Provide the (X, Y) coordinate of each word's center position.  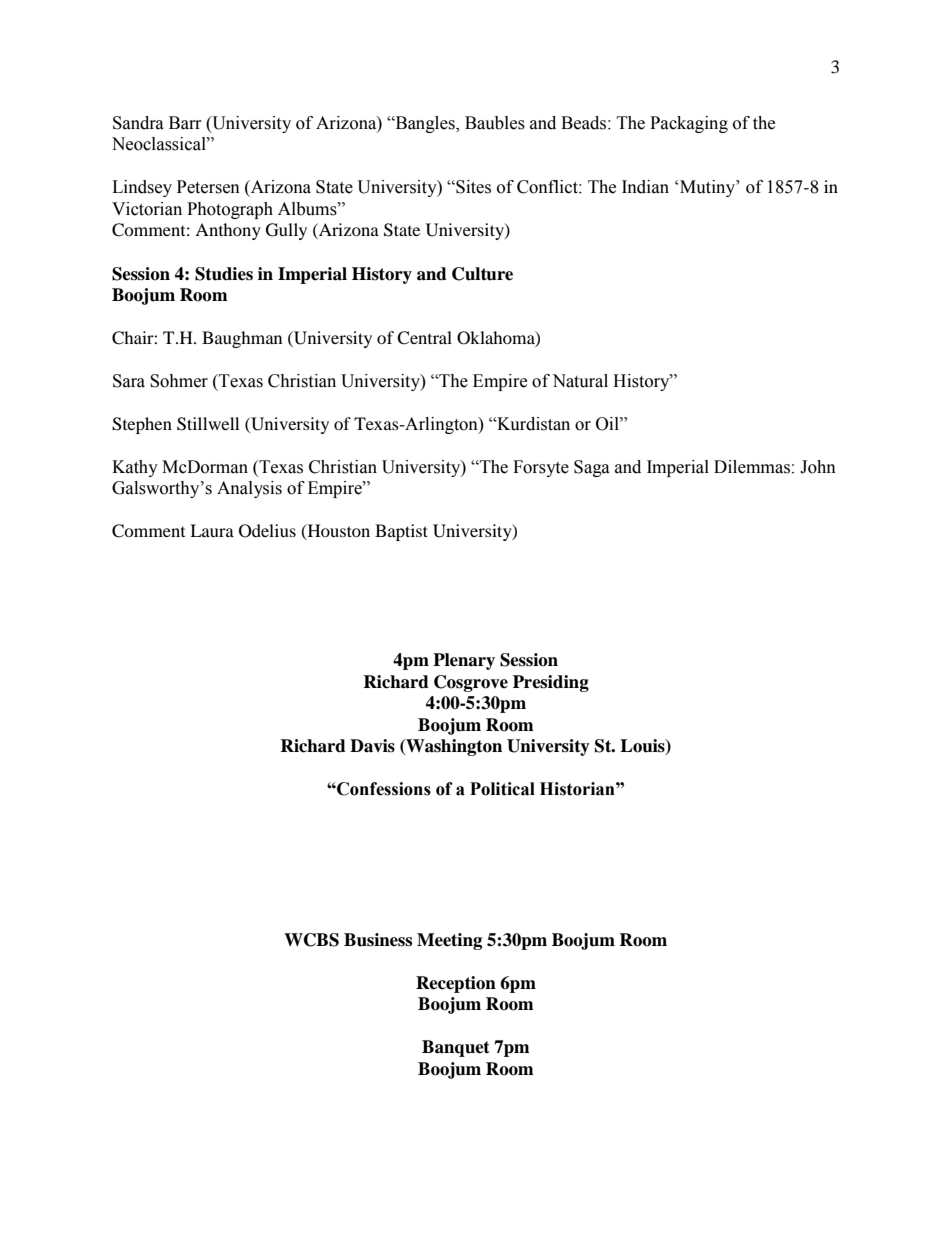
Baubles (495, 123)
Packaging (689, 124)
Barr (185, 123)
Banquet (456, 1048)
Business (378, 940)
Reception (456, 984)
